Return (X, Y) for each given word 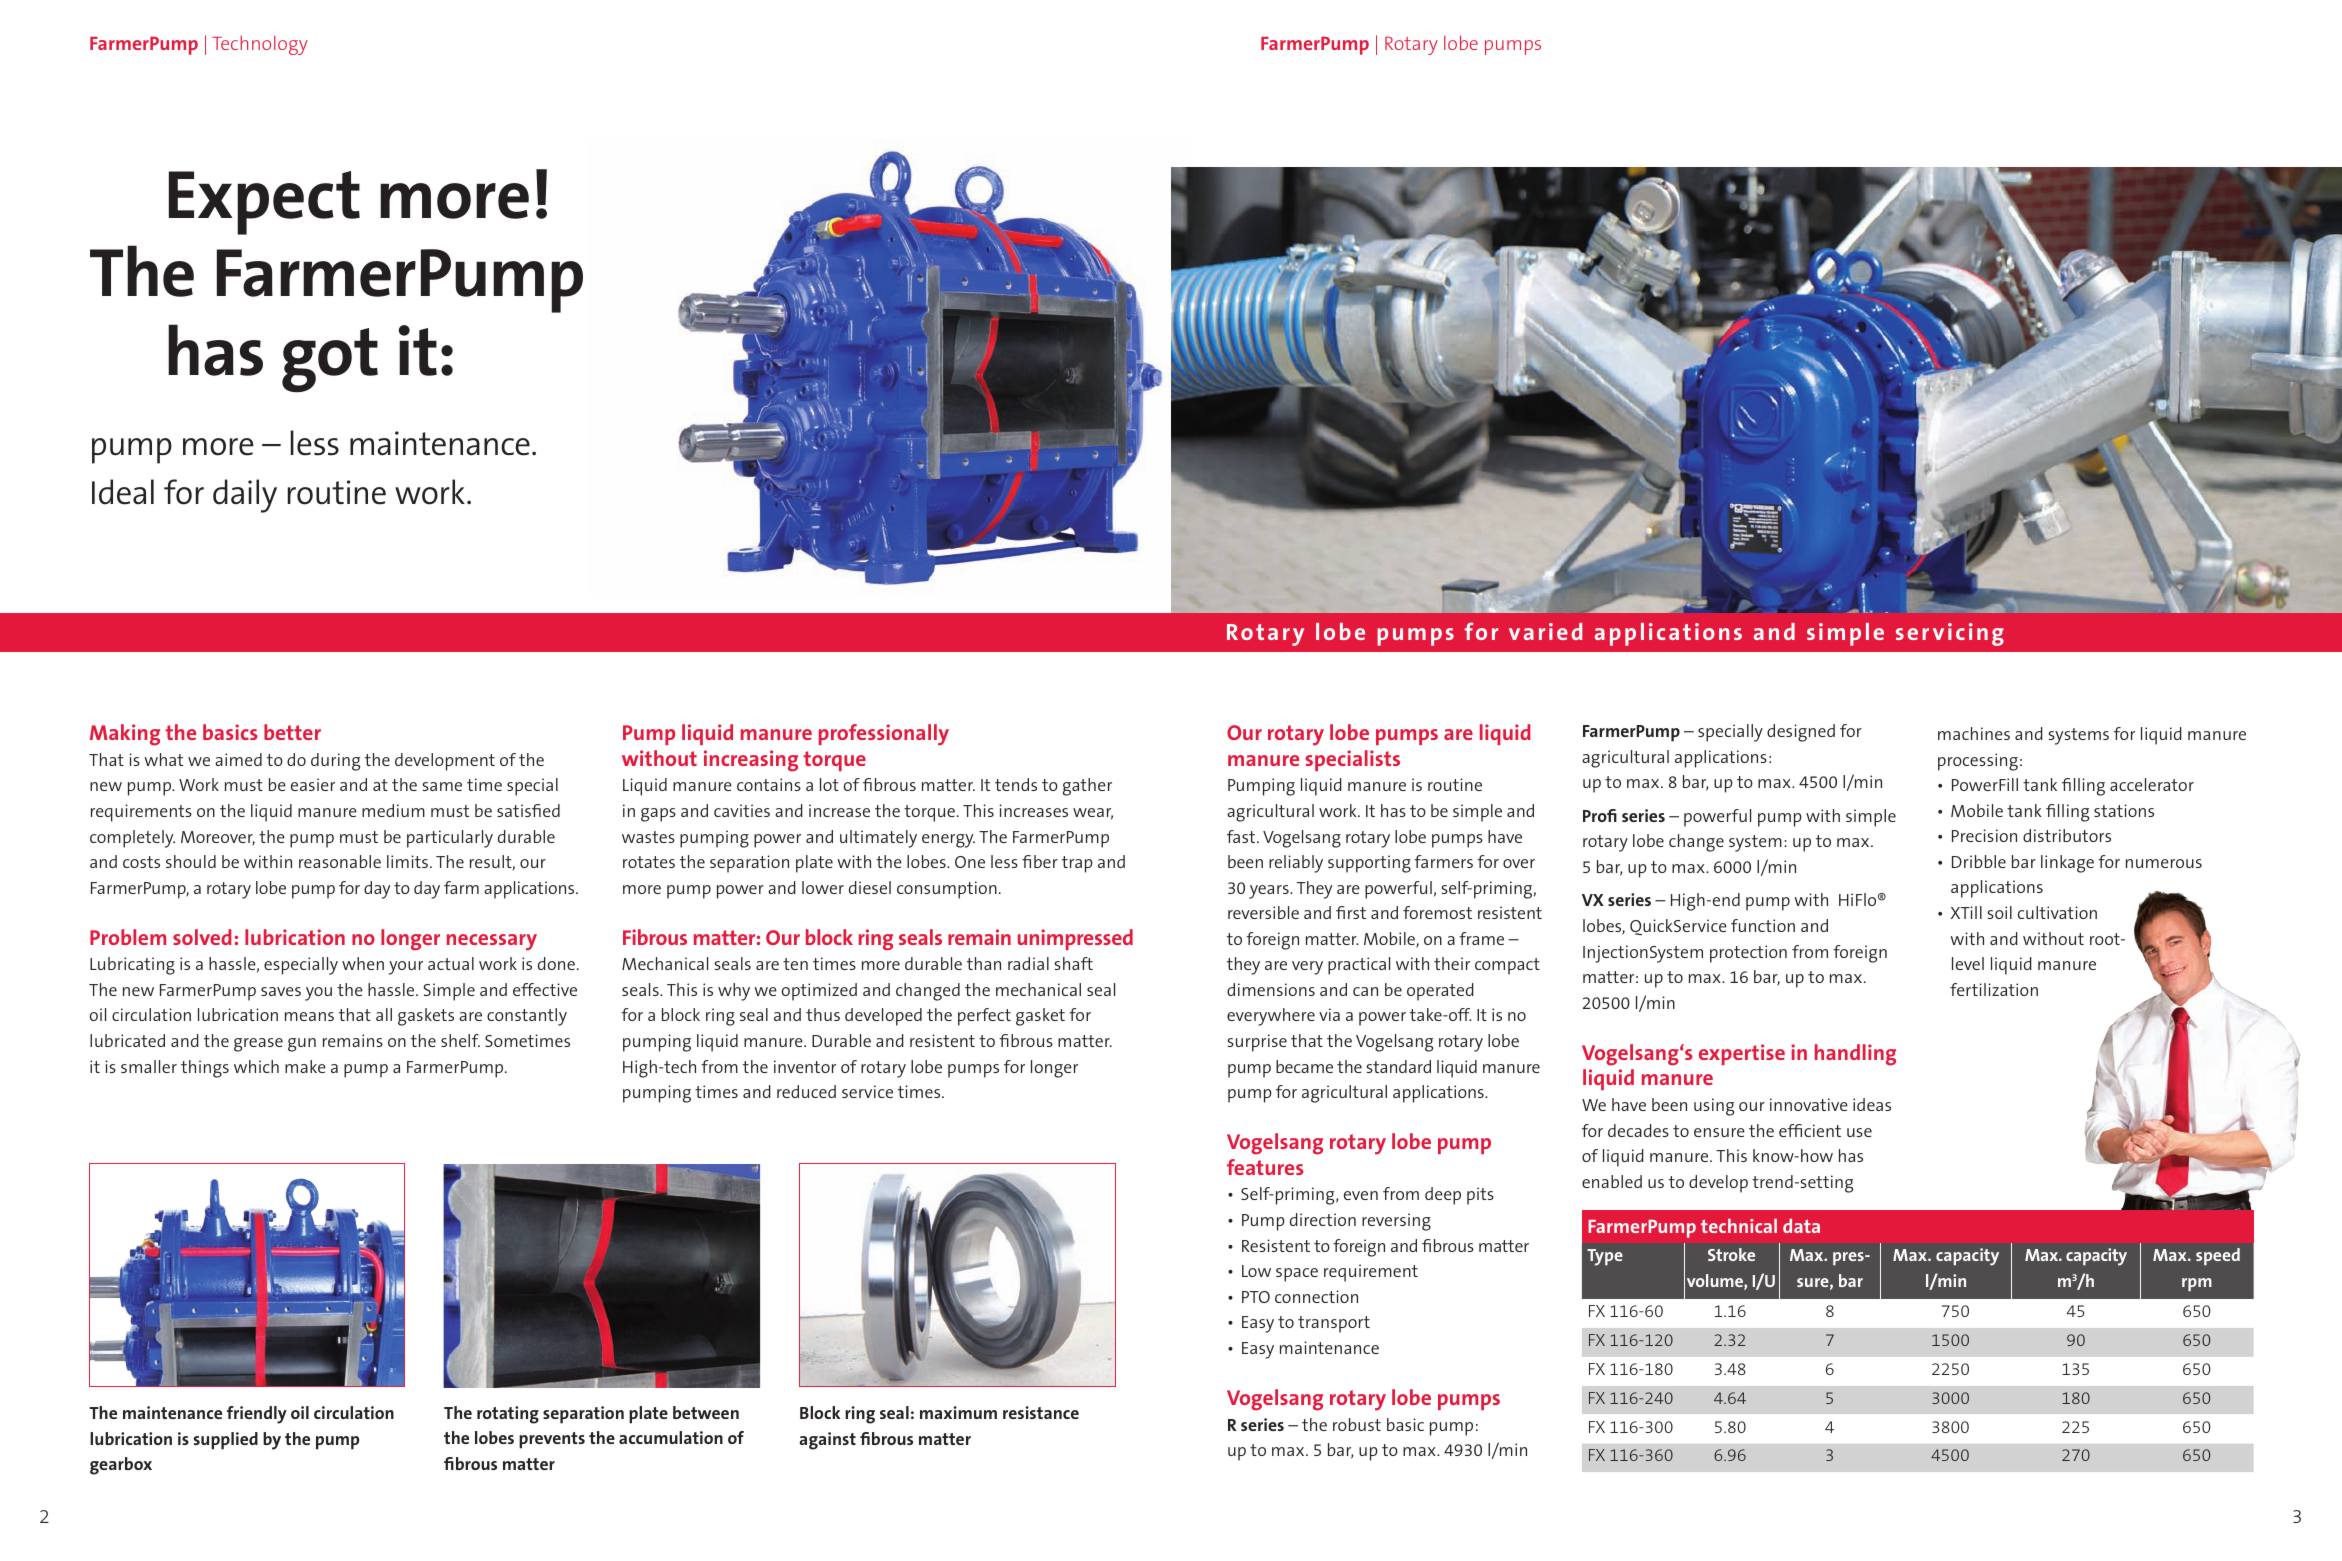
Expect (264, 203)
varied (1545, 631)
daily (245, 496)
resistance (1041, 1412)
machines (1974, 733)
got (330, 360)
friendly (257, 1415)
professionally (884, 735)
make (305, 1066)
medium (393, 810)
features (1265, 1167)
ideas (1872, 1104)
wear (1093, 814)
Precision (1984, 835)
